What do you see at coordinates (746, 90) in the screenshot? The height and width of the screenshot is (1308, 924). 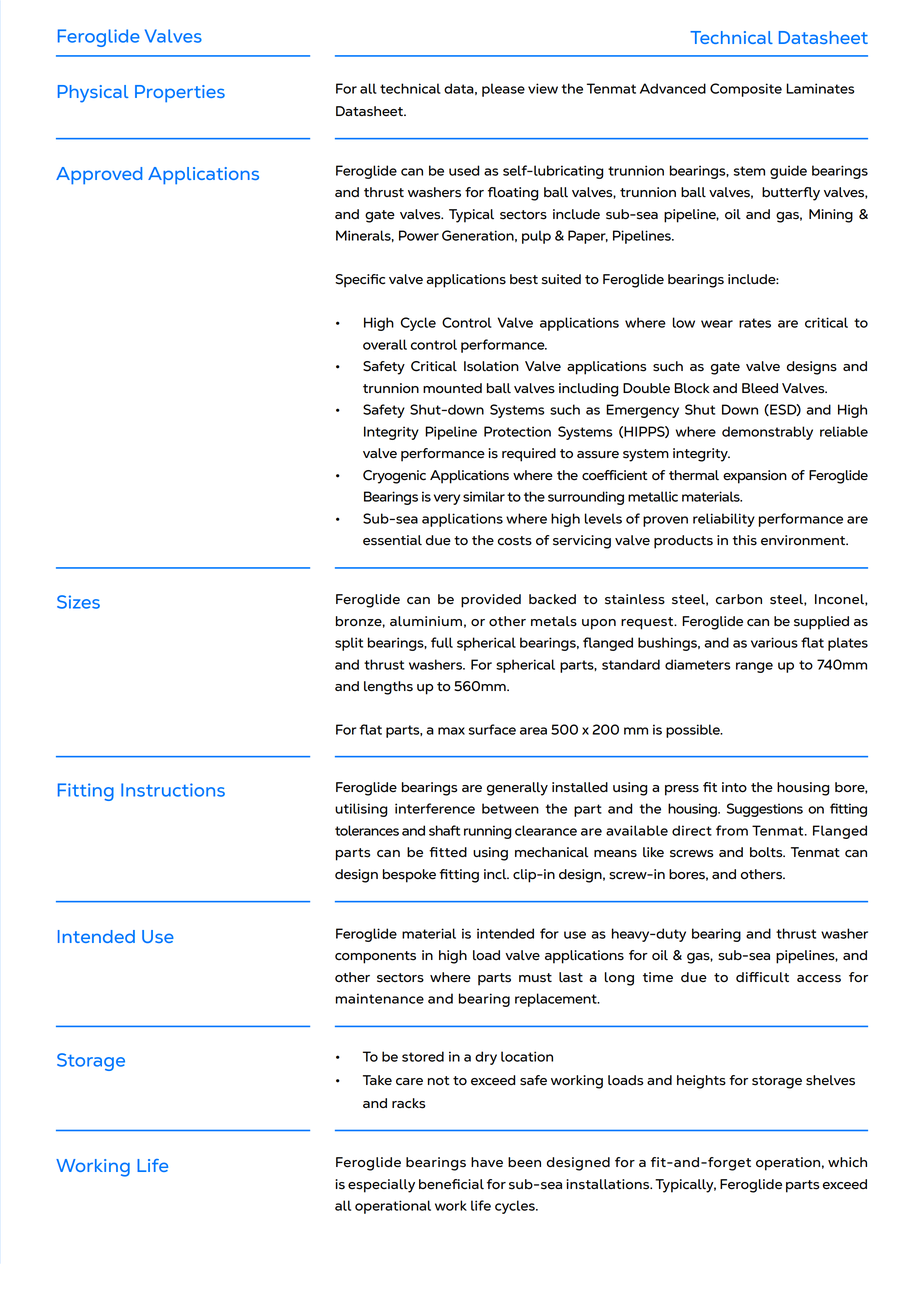 I see `Composite` at bounding box center [746, 90].
